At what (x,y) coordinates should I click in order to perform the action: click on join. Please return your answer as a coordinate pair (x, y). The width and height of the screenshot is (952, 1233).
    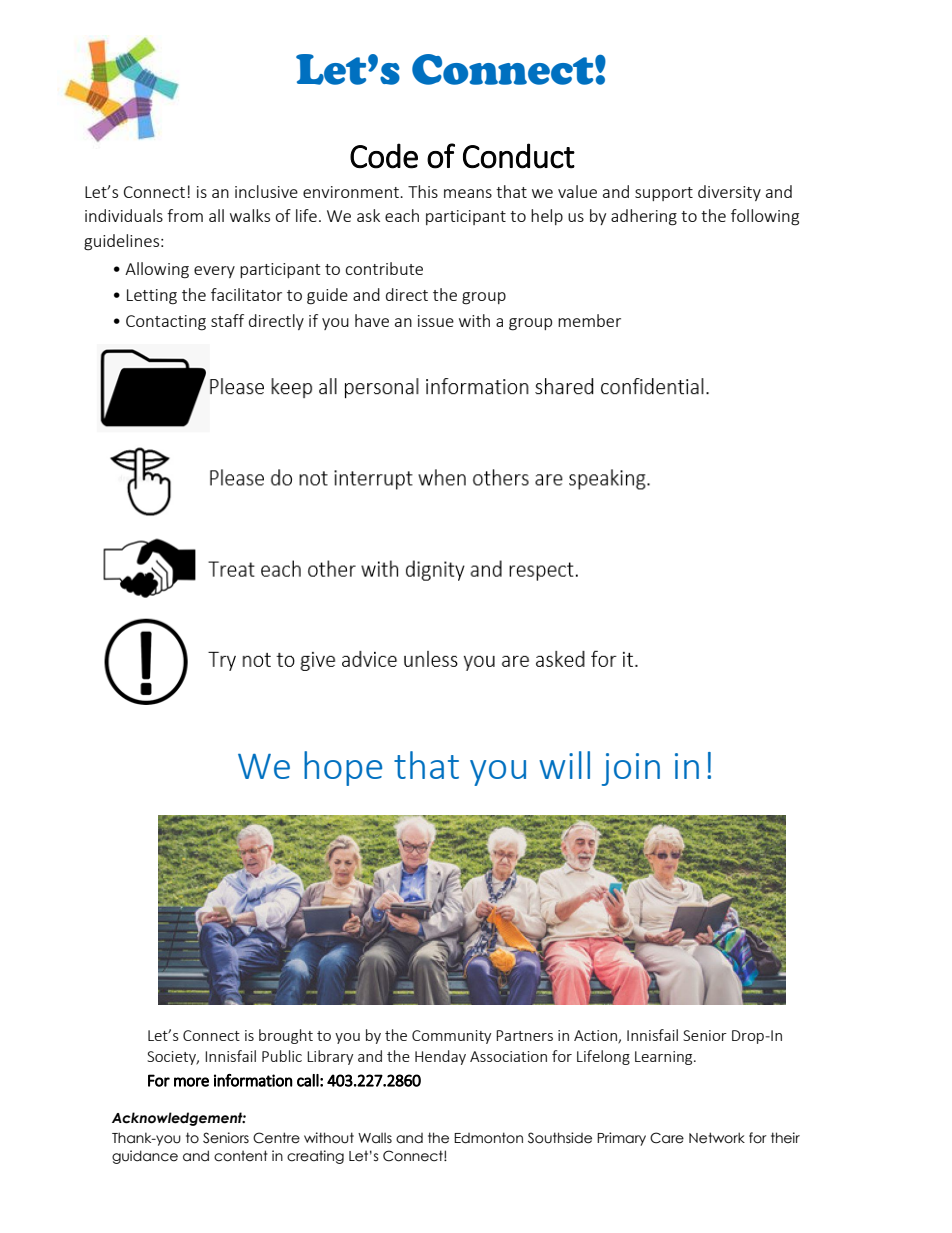
    Looking at the image, I should click on (631, 769).
